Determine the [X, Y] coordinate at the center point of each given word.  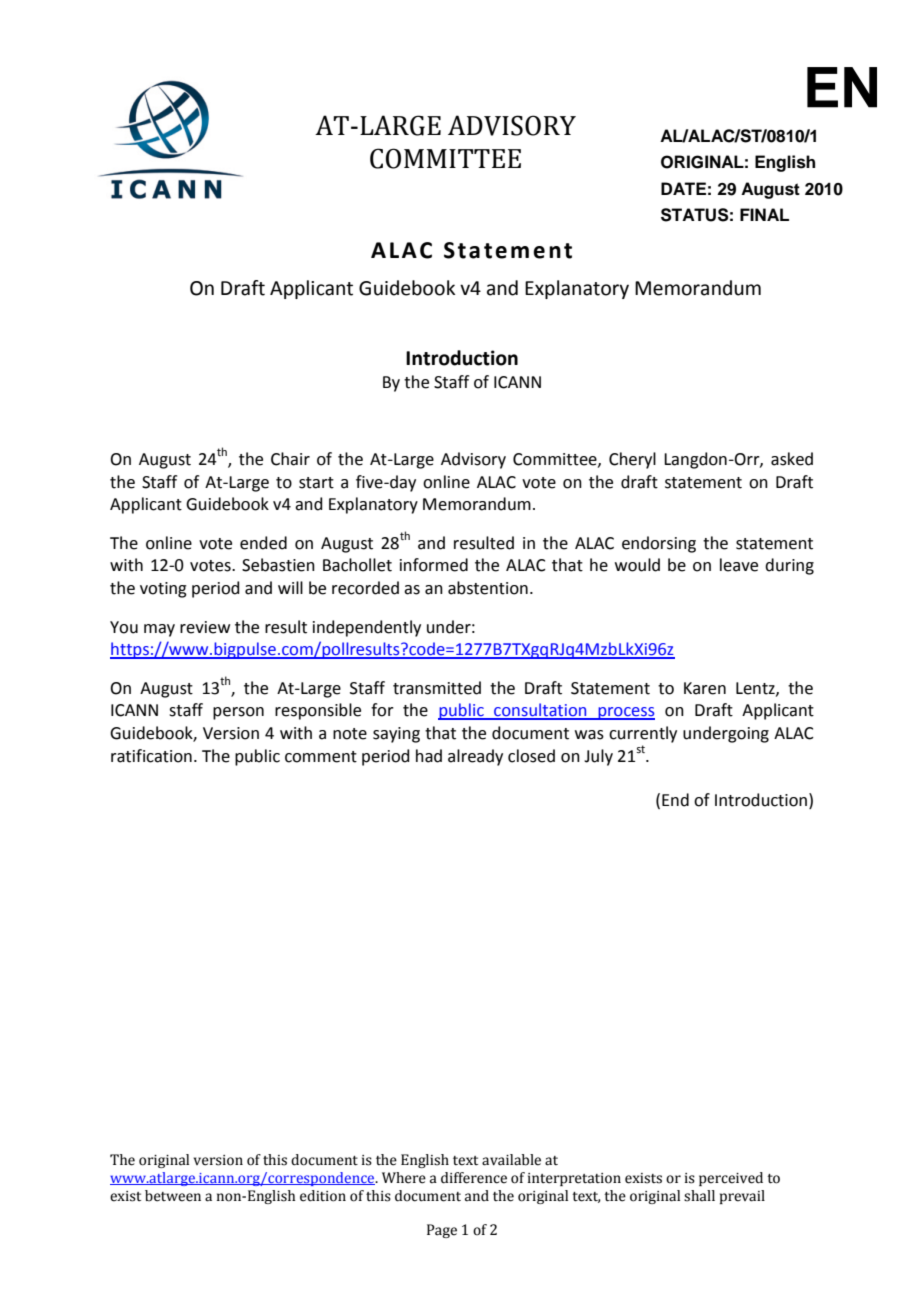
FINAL [764, 214]
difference [474, 1178]
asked [792, 459]
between [173, 1196]
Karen [705, 688]
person [238, 713]
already [475, 757]
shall [699, 1196]
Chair [290, 459]
